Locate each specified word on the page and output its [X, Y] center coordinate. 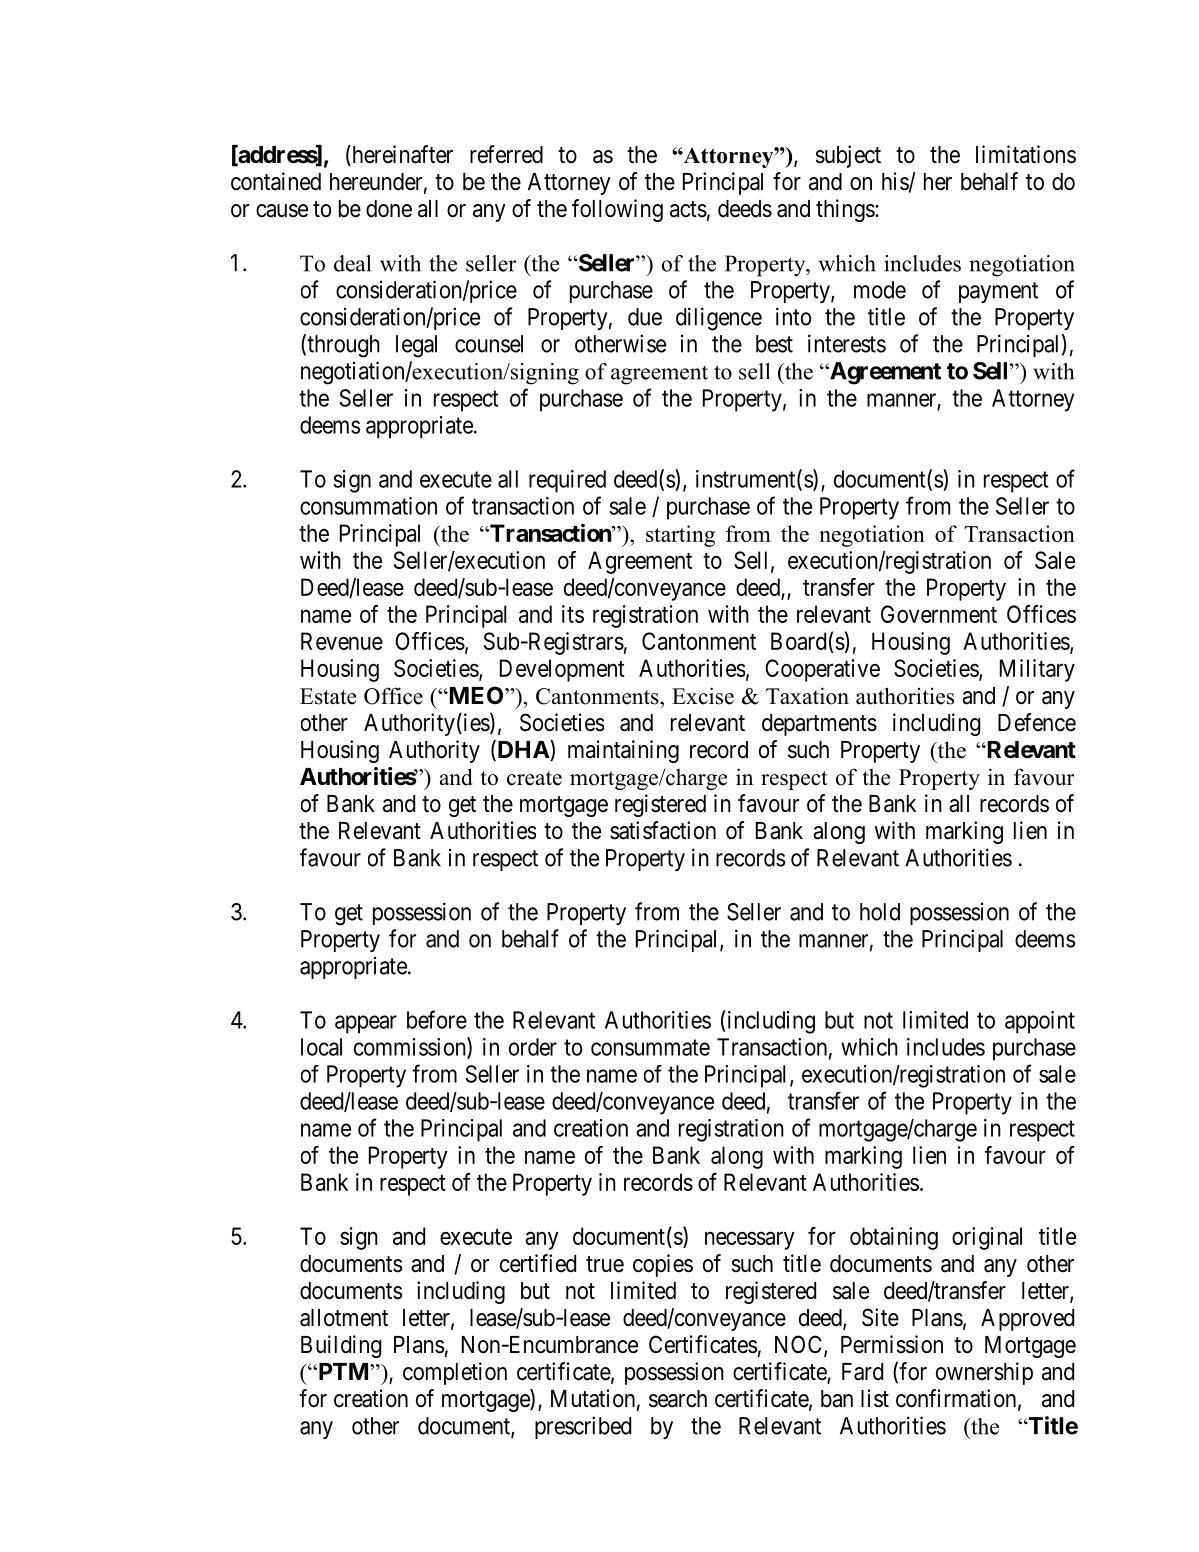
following [617, 210]
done [389, 209]
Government [939, 614]
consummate [650, 1047]
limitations [1026, 154]
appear [366, 1024]
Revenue [342, 641]
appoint [1040, 1022]
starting [680, 536]
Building [341, 1346]
